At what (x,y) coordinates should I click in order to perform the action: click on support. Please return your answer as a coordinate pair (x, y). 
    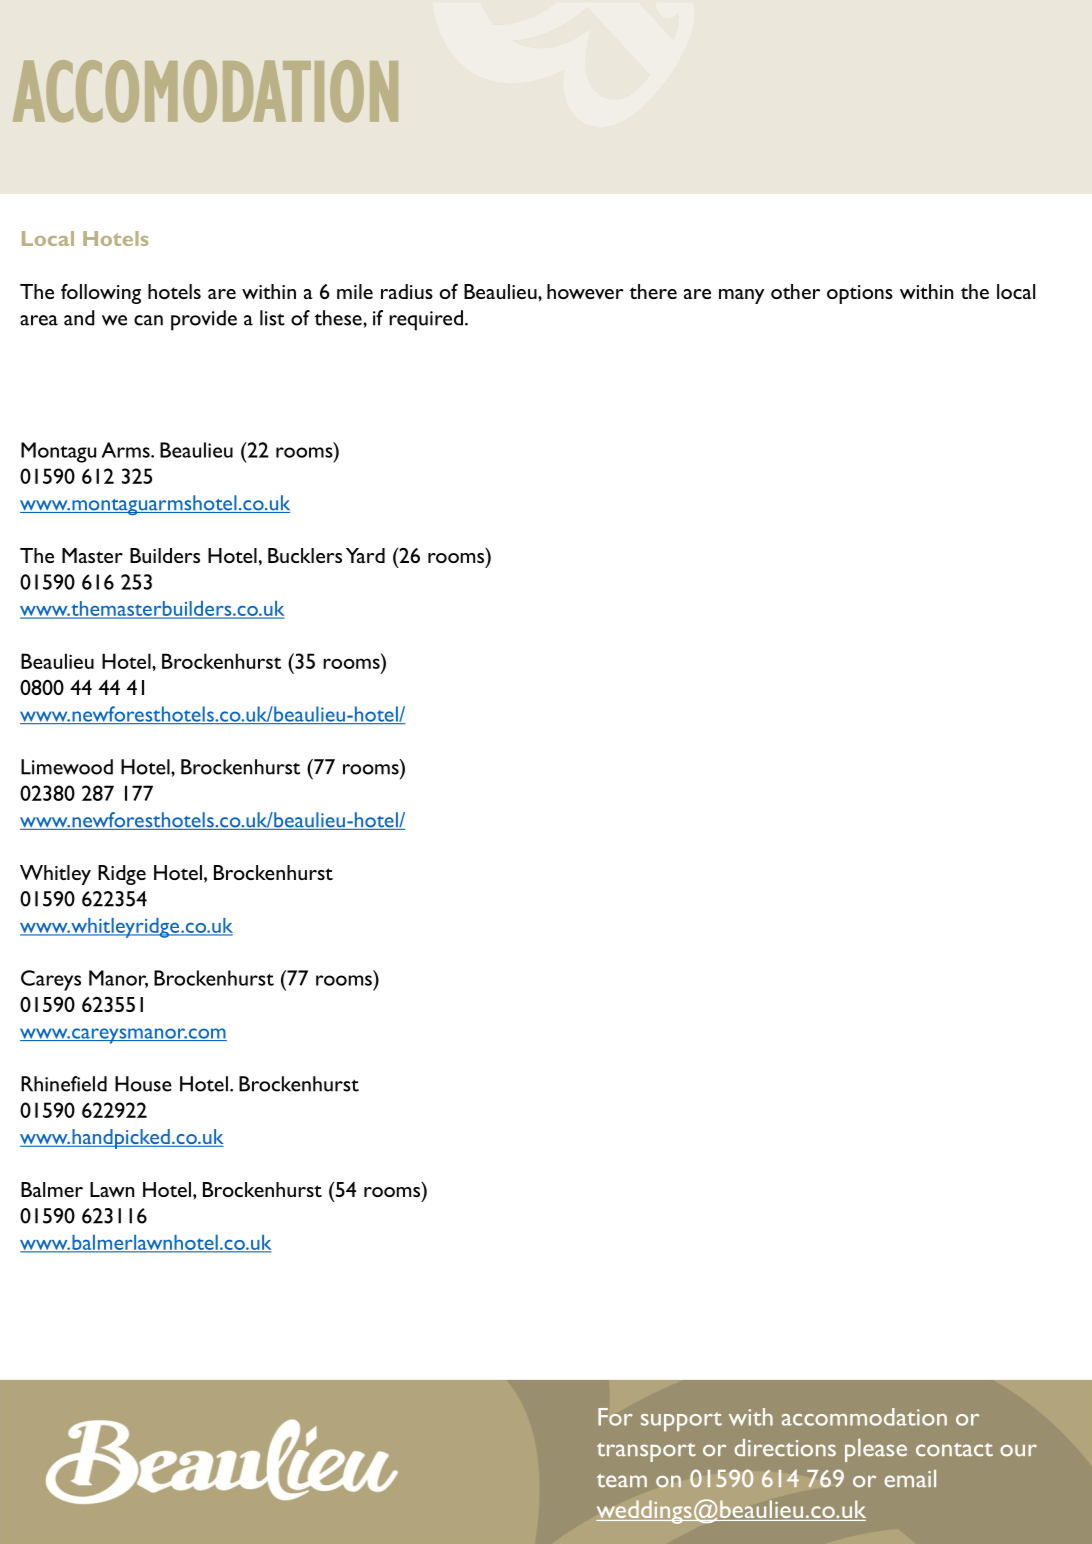
    Looking at the image, I should click on (681, 1421).
